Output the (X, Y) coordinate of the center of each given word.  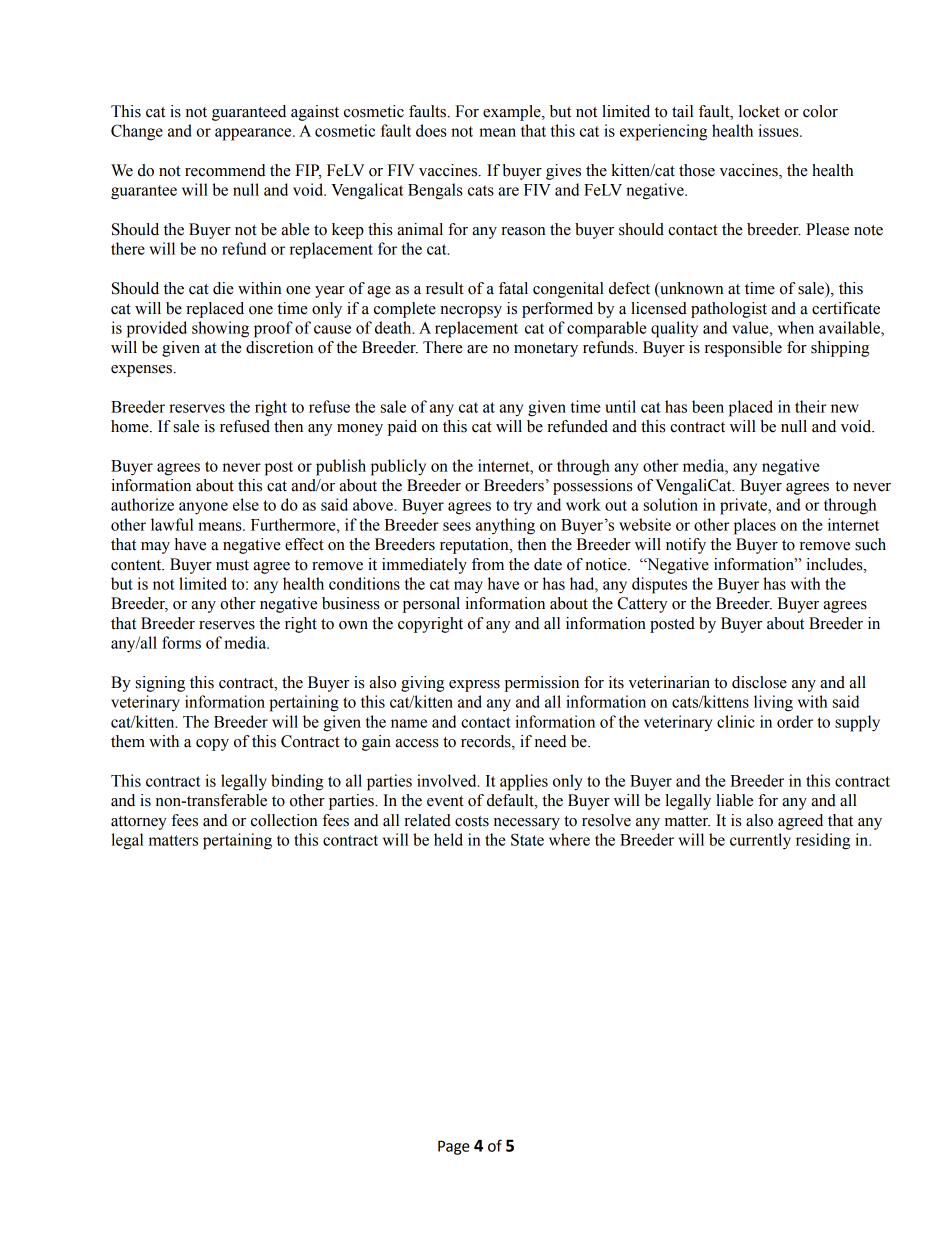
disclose (759, 682)
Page (454, 1147)
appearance (254, 134)
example (513, 113)
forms (181, 642)
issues (779, 130)
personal (431, 605)
